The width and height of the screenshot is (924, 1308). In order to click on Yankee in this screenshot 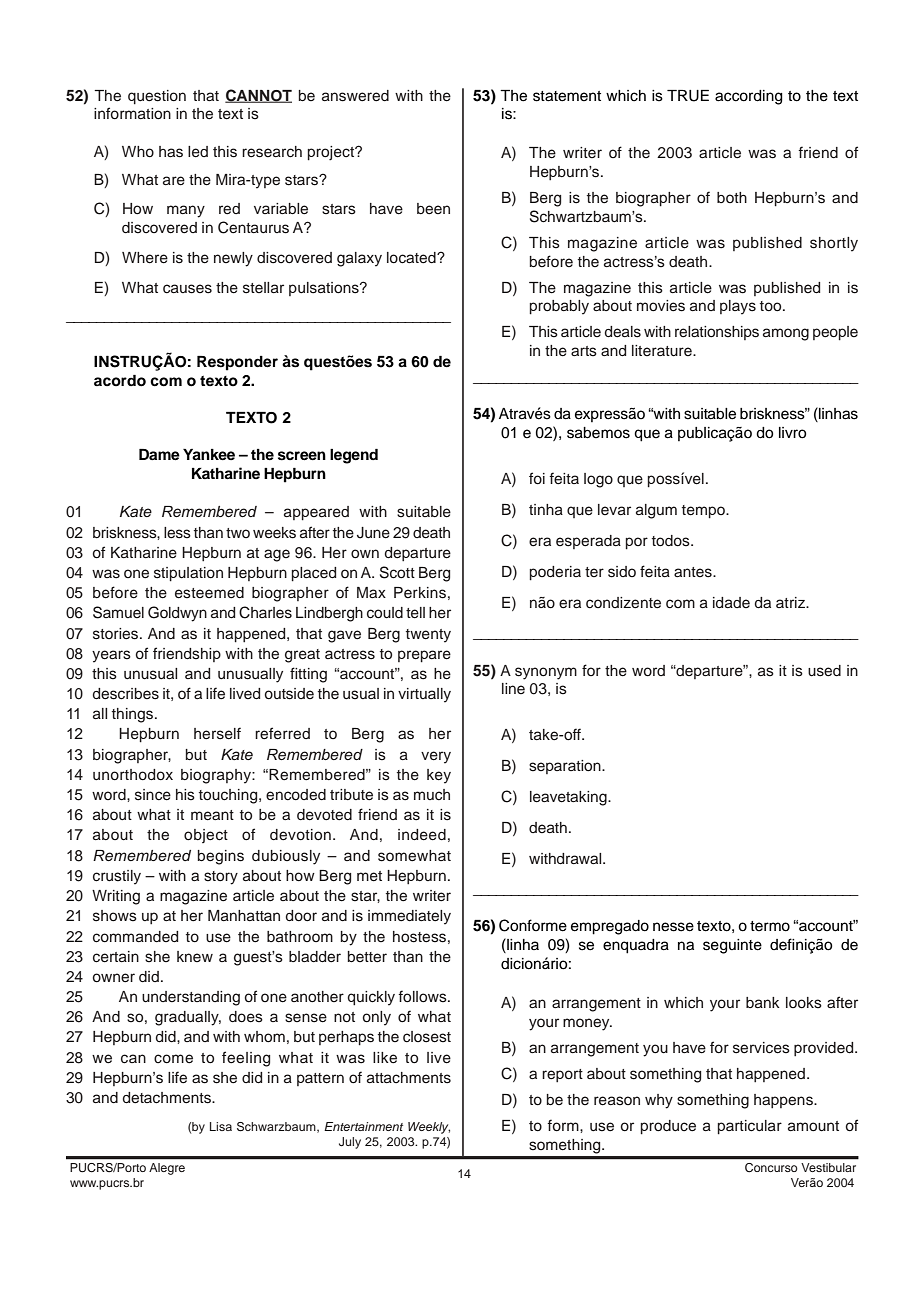, I will do `click(209, 455)`.
